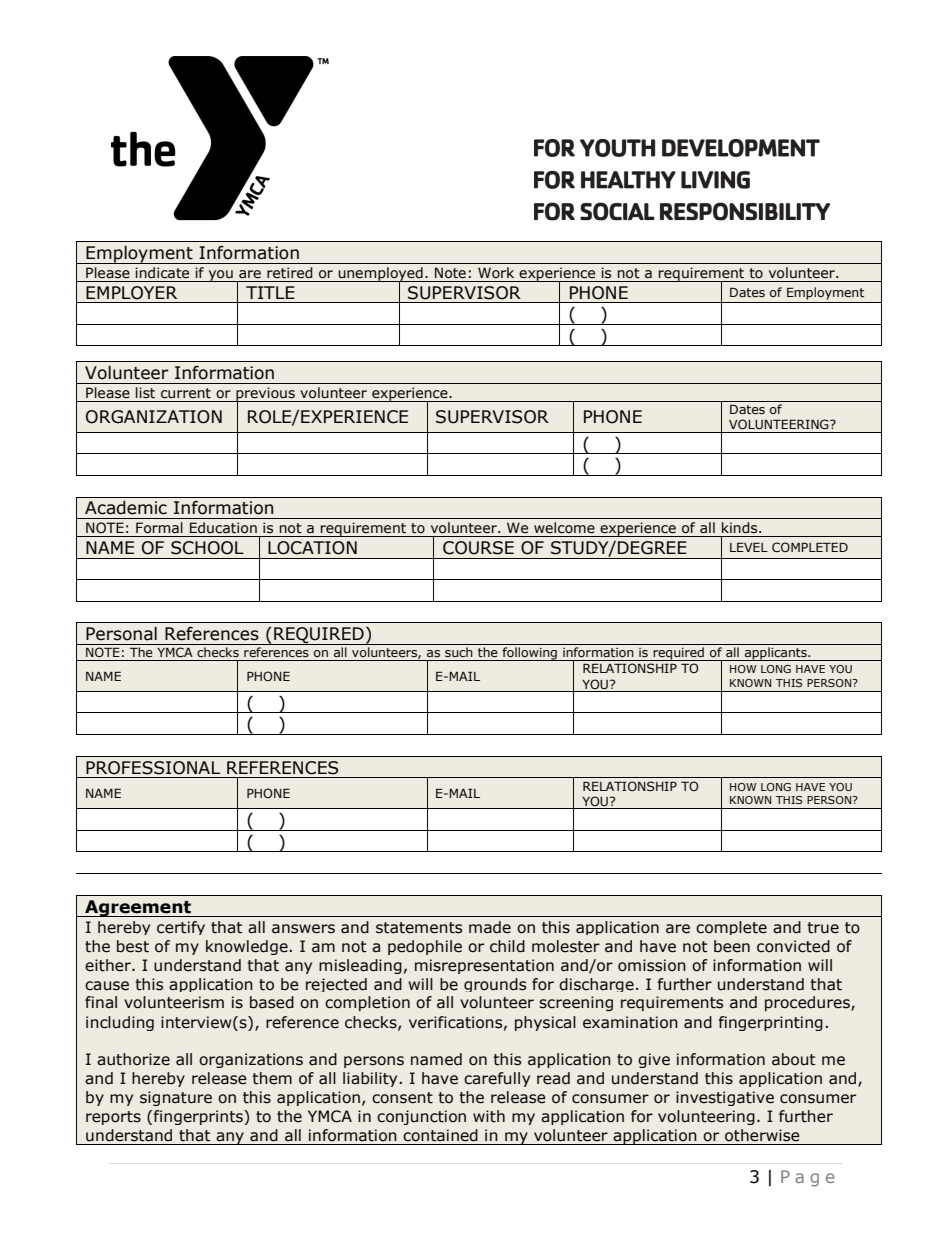 Image resolution: width=952 pixels, height=1233 pixels. Describe the element at coordinates (199, 1117) in the document. I see `fingerprints` at that location.
